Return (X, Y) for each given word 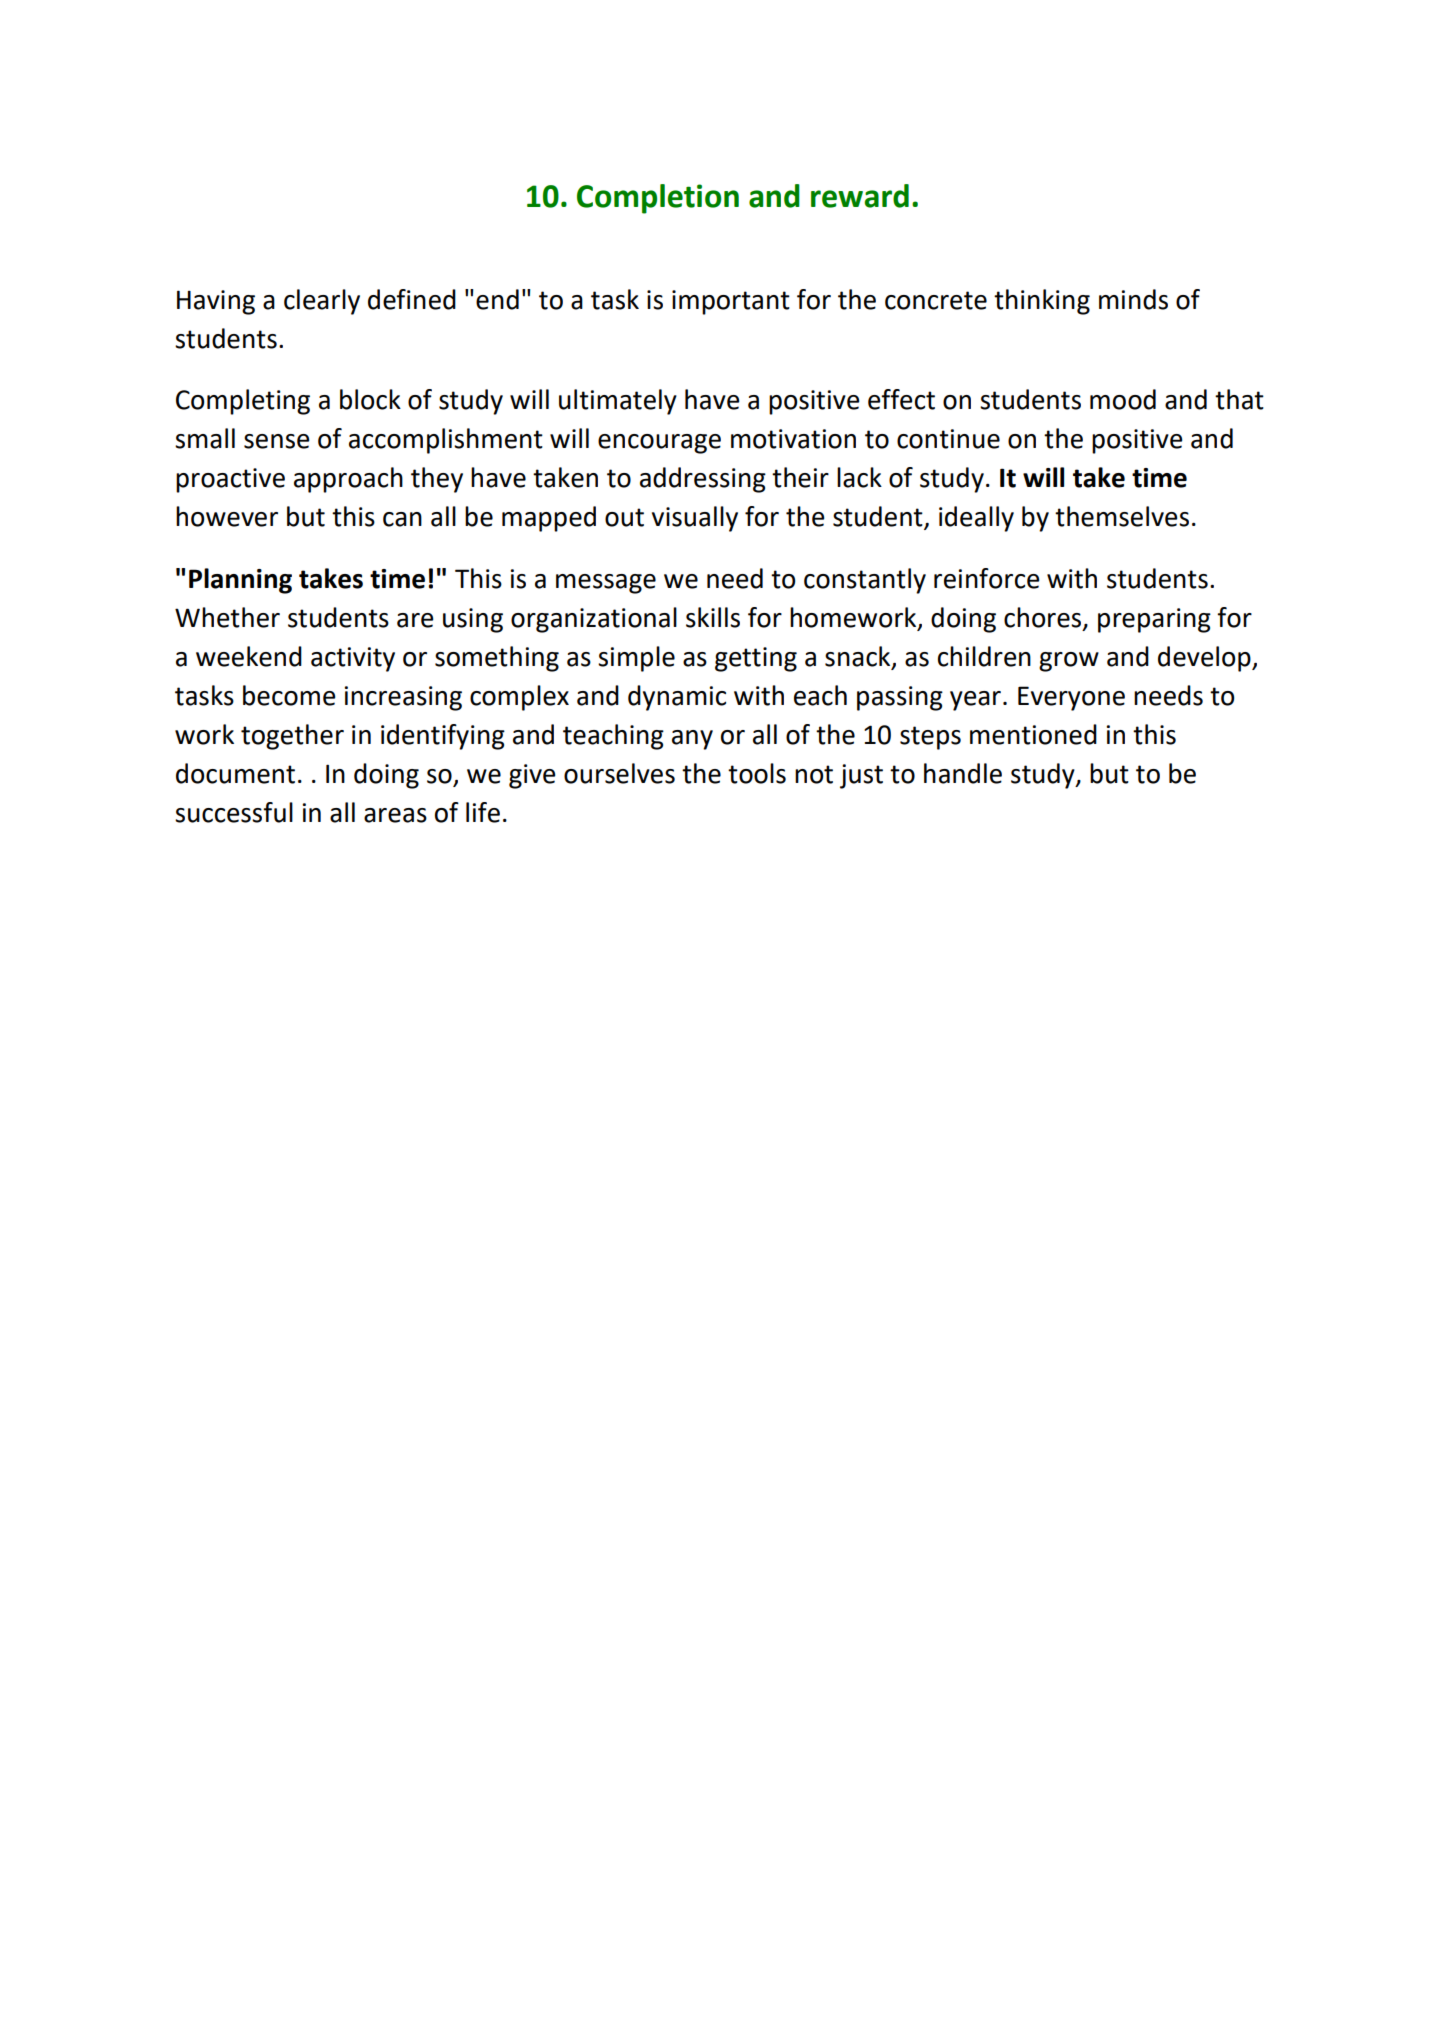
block (370, 399)
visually (695, 519)
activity (353, 659)
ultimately (618, 402)
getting (756, 659)
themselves (1122, 516)
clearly (322, 302)
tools (757, 773)
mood (1123, 399)
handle (963, 773)
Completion (658, 199)
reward (860, 196)
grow (1069, 662)
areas (395, 815)
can (402, 519)
